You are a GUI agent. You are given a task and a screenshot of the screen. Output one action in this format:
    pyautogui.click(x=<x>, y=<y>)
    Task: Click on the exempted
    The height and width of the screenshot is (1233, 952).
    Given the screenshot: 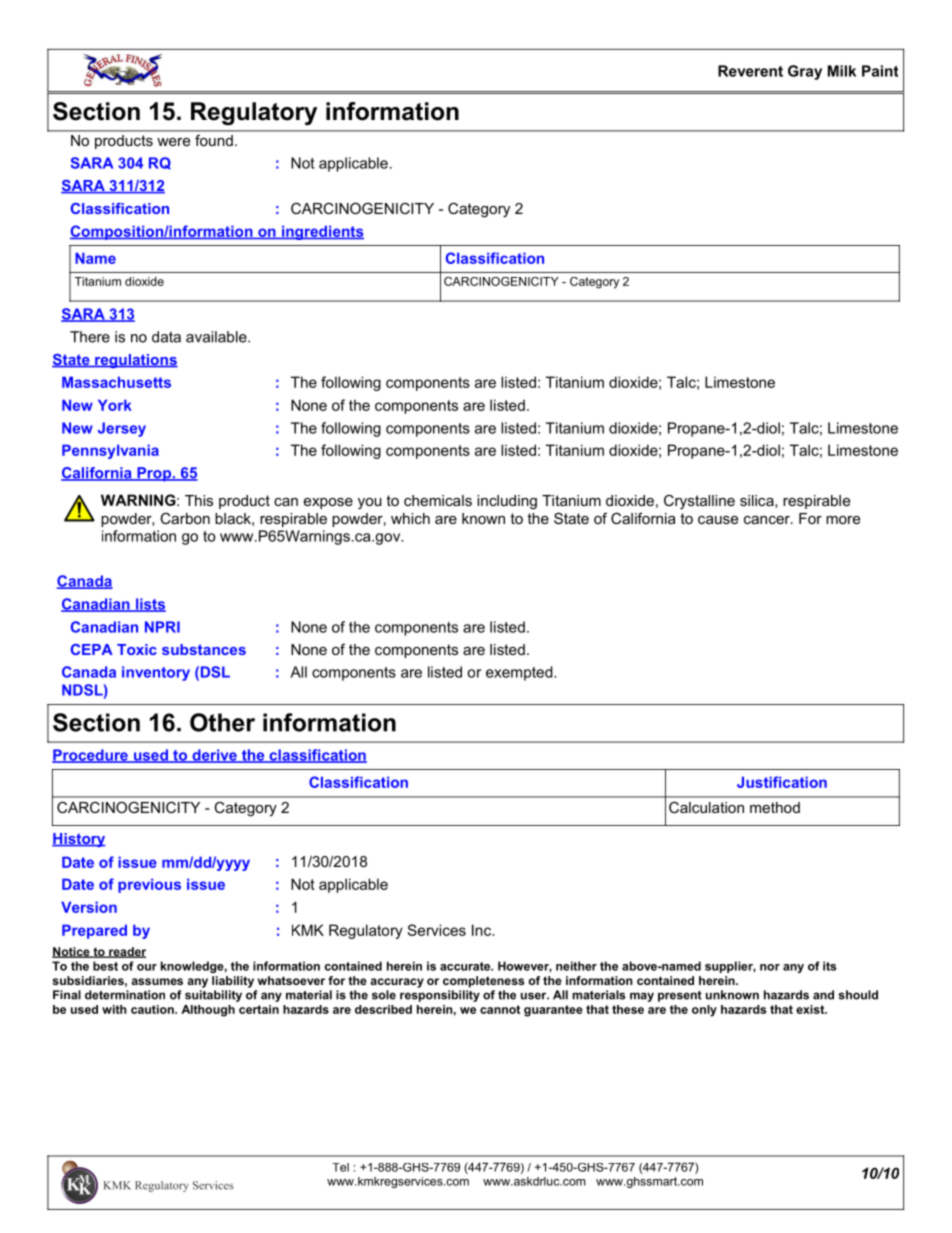 What is the action you would take?
    pyautogui.click(x=520, y=673)
